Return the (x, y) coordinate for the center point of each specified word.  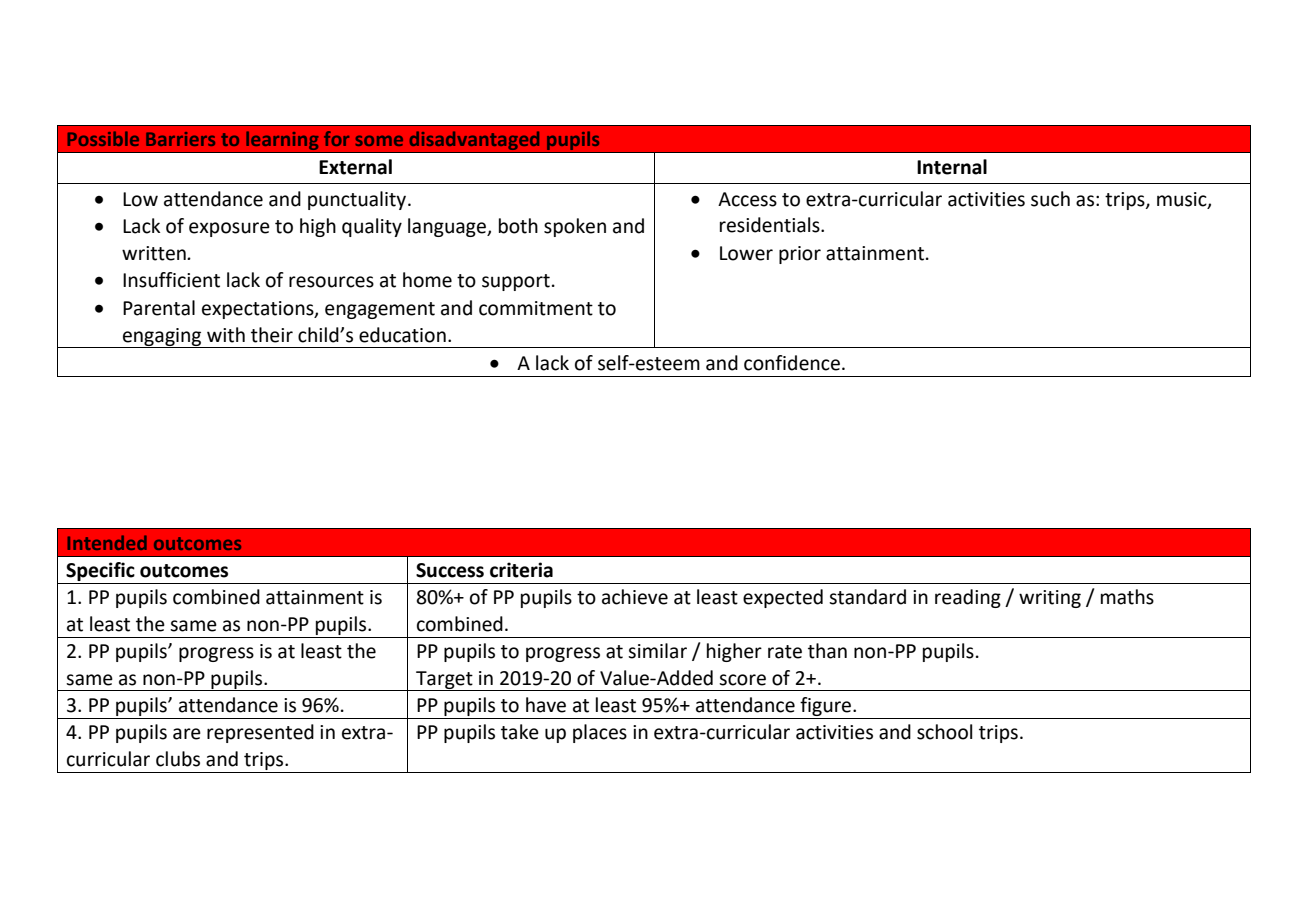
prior (800, 255)
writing (1050, 599)
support (516, 282)
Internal (952, 167)
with (226, 335)
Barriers (180, 139)
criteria (521, 570)
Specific (100, 571)
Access (747, 199)
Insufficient (171, 280)
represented (260, 733)
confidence (792, 363)
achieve (635, 597)
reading (968, 598)
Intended (107, 542)
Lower (746, 253)
